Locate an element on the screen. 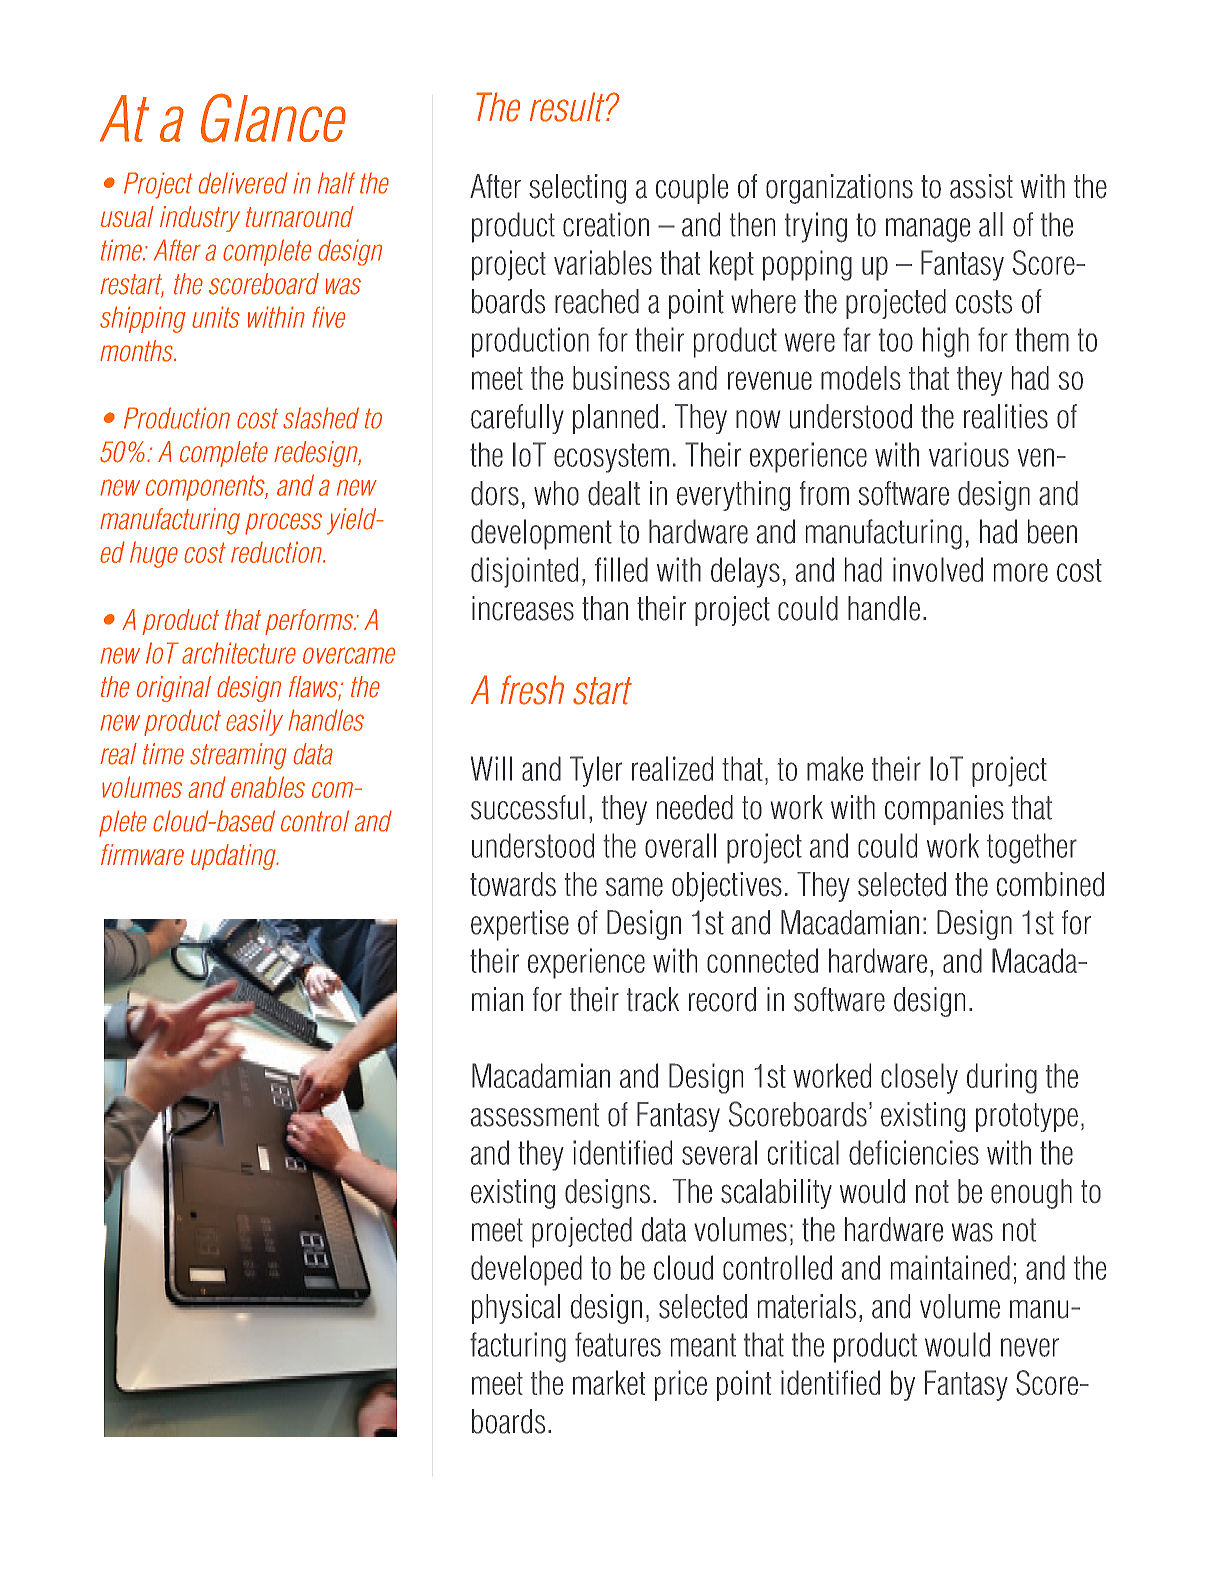 The height and width of the screenshot is (1583, 1223). Tyler is located at coordinates (596, 771).
